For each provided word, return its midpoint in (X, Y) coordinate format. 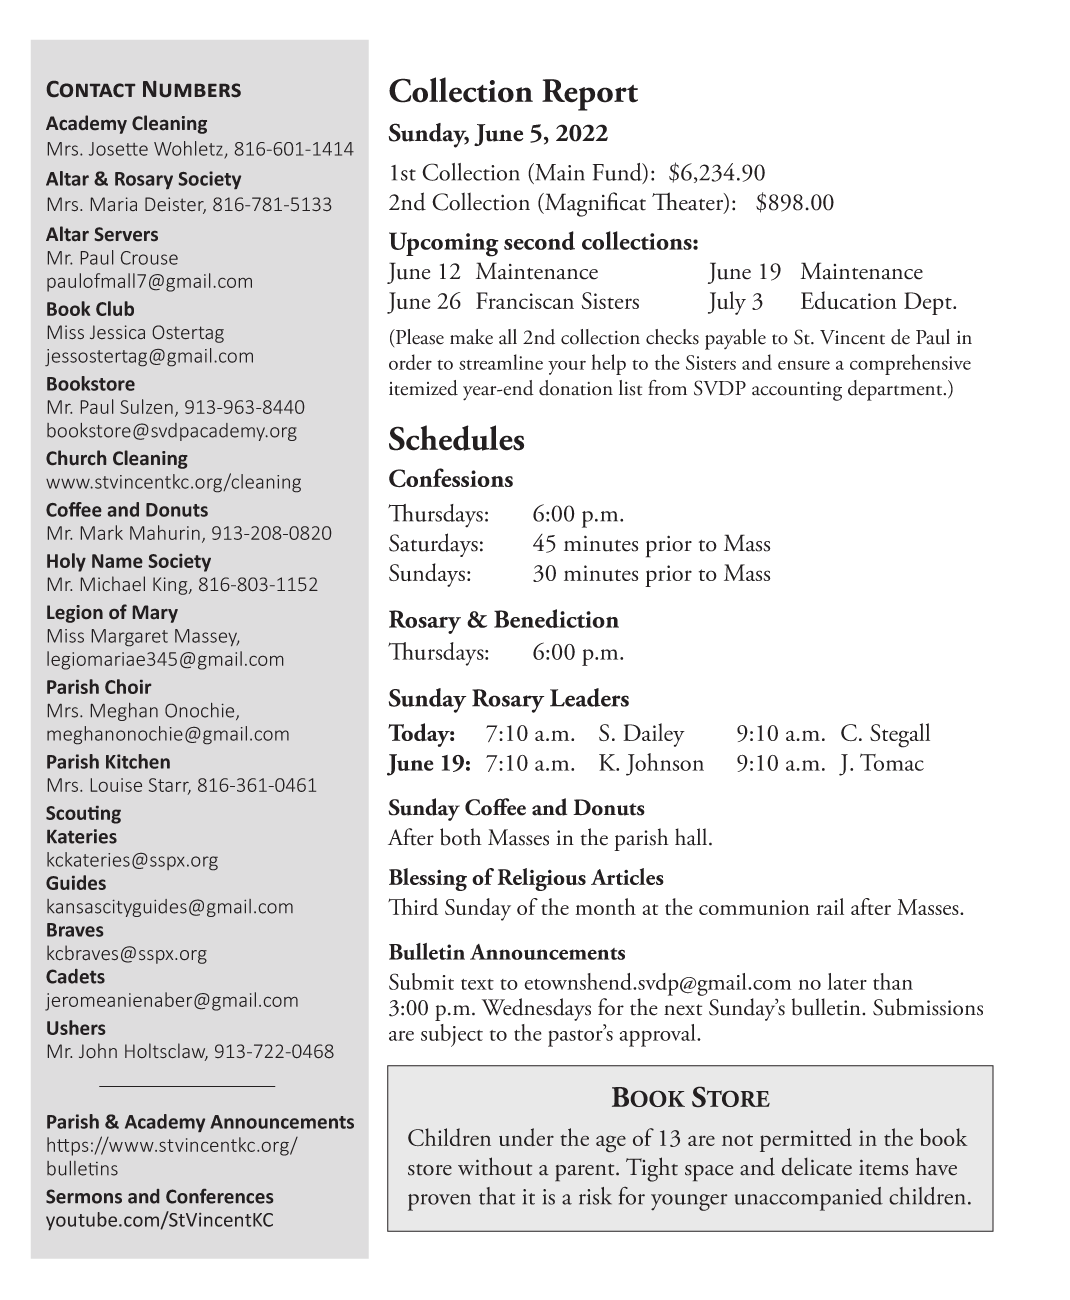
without (495, 1166)
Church (76, 457)
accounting (797, 391)
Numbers (192, 89)
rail (830, 906)
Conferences (219, 1196)
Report (590, 95)
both (461, 837)
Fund (618, 173)
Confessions (451, 478)
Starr (170, 786)
